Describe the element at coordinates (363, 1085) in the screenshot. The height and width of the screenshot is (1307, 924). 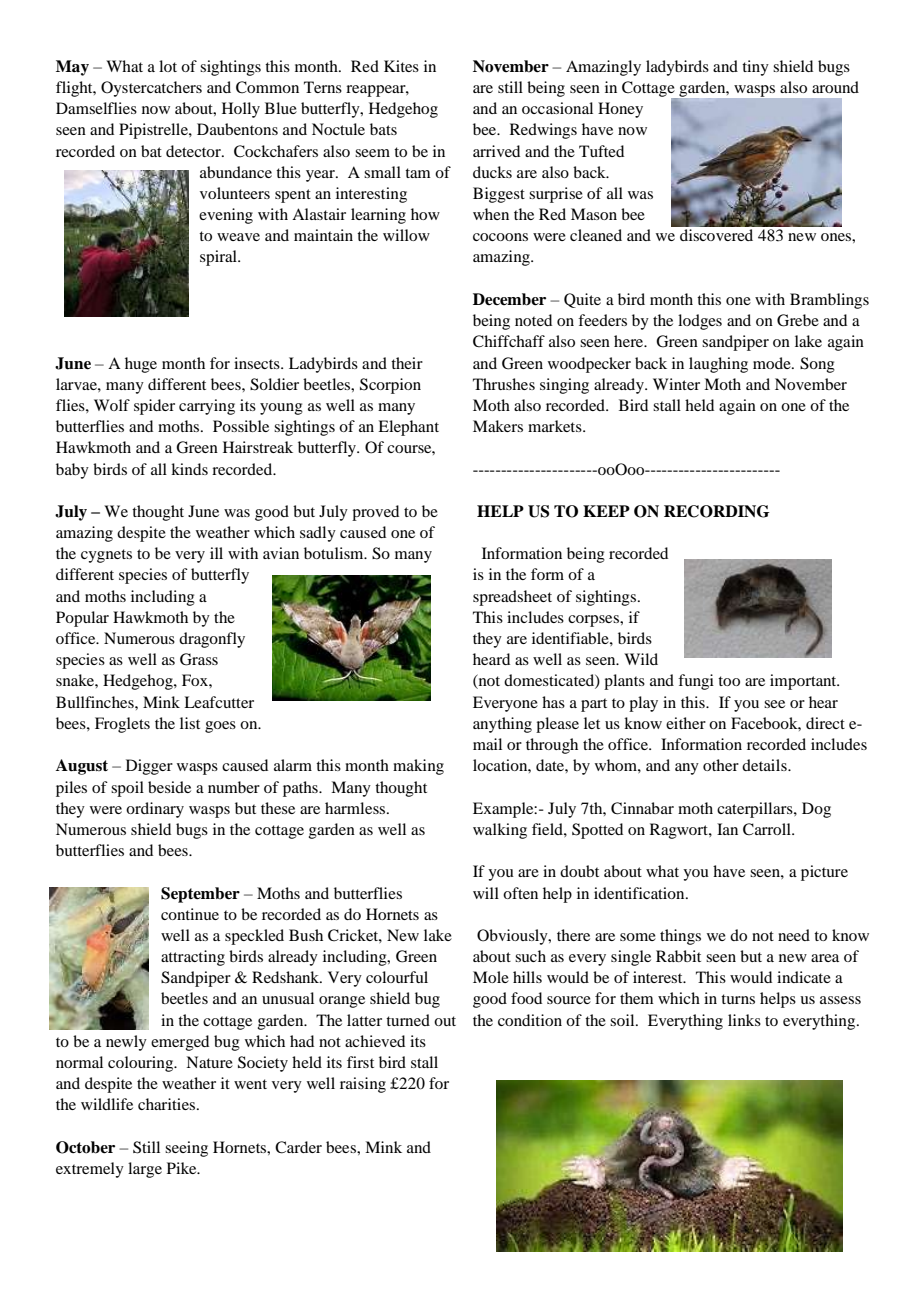
I see `raising` at that location.
